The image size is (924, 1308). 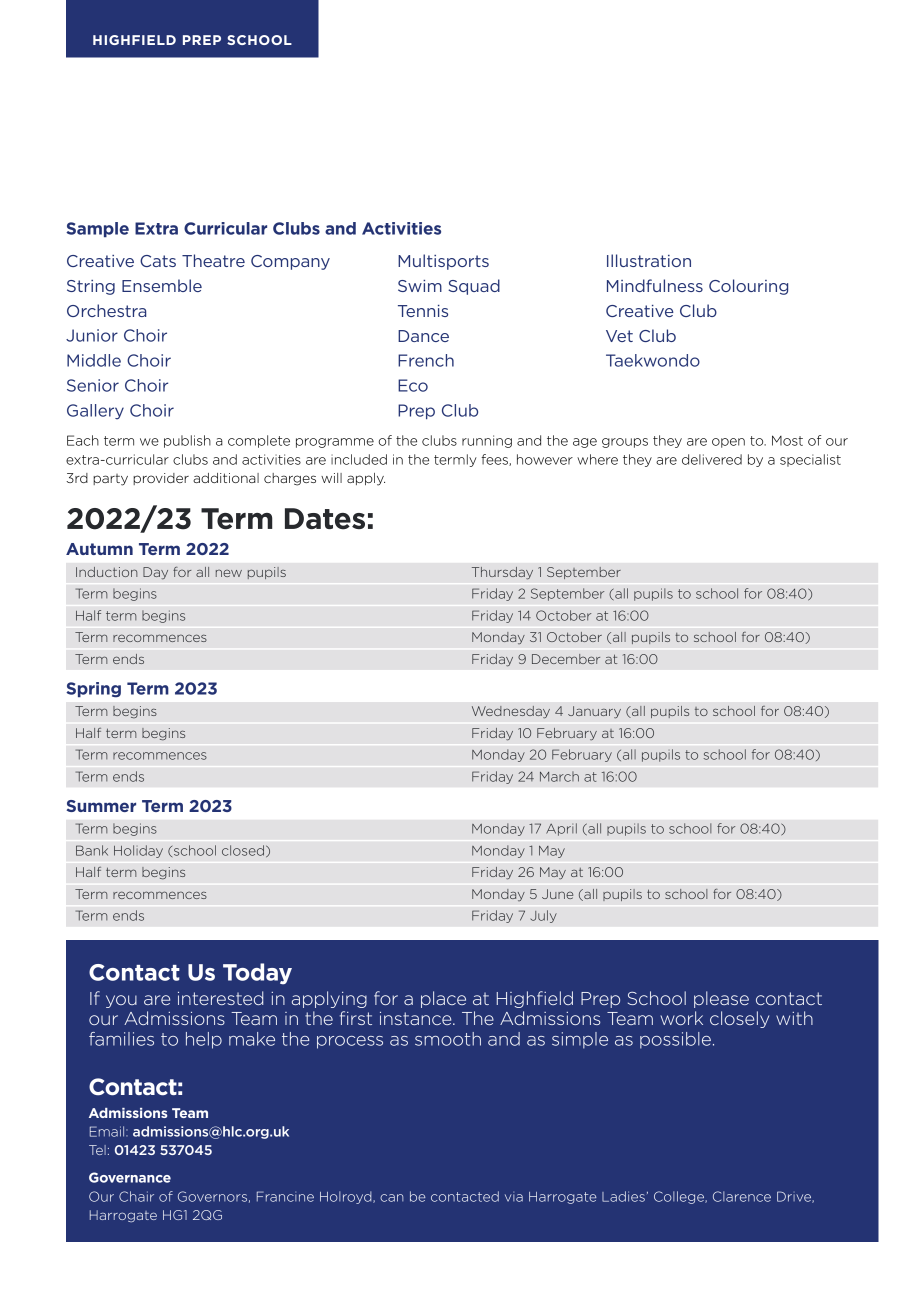 I want to click on Governance, so click(x=130, y=1177).
